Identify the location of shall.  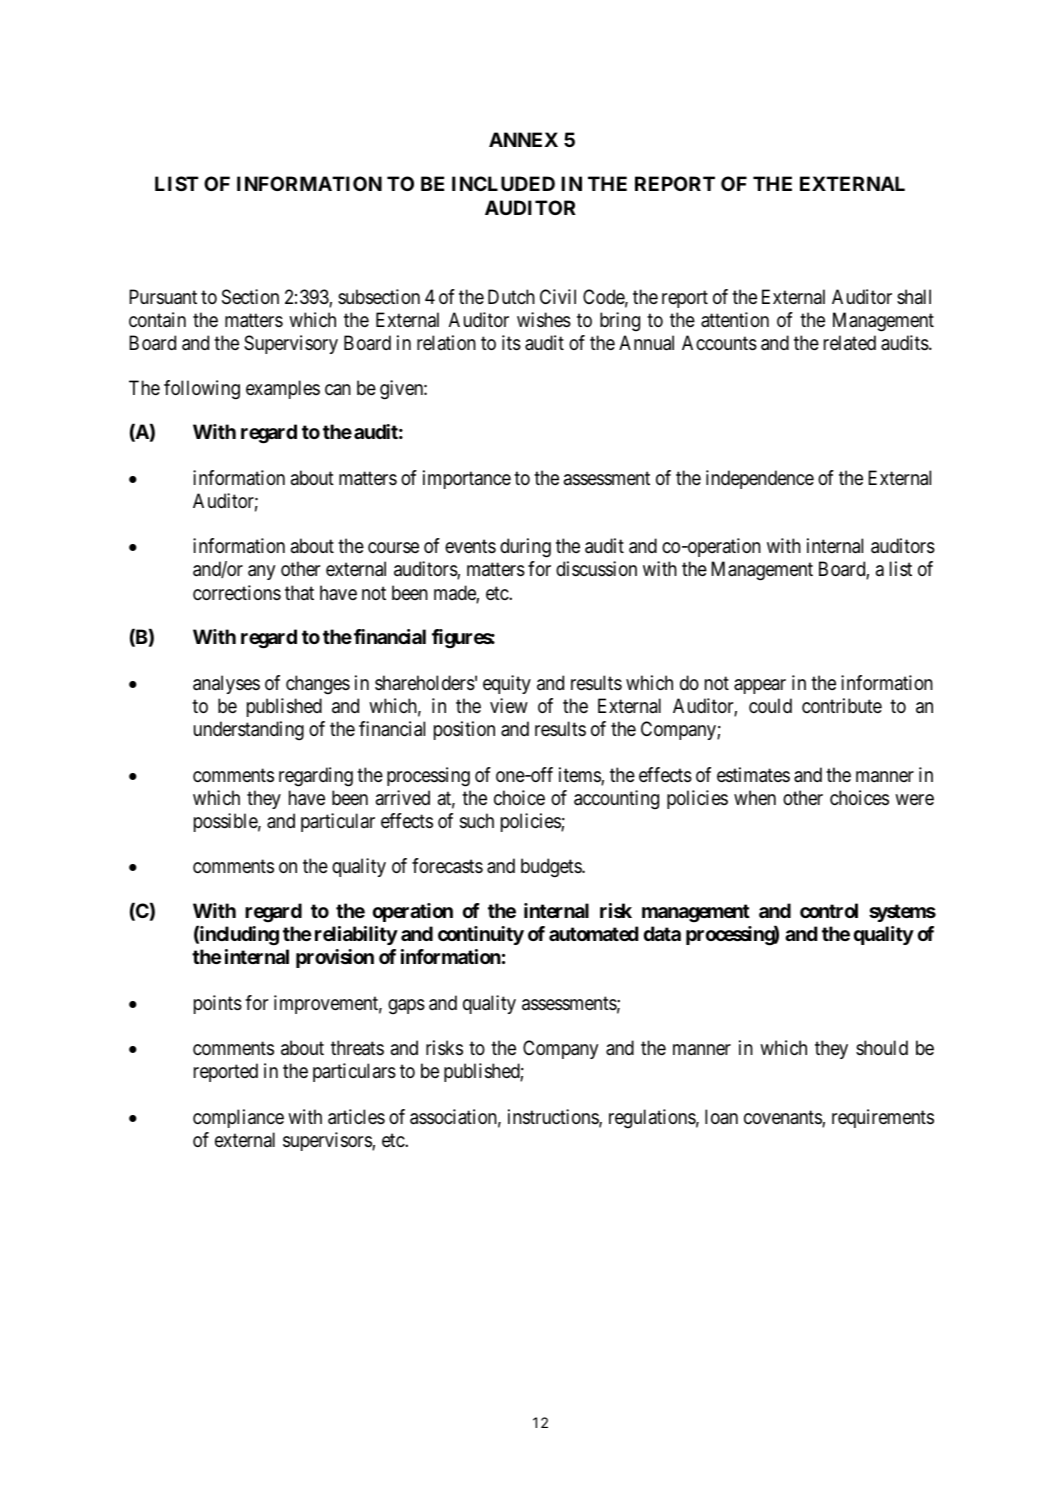
(914, 296).
